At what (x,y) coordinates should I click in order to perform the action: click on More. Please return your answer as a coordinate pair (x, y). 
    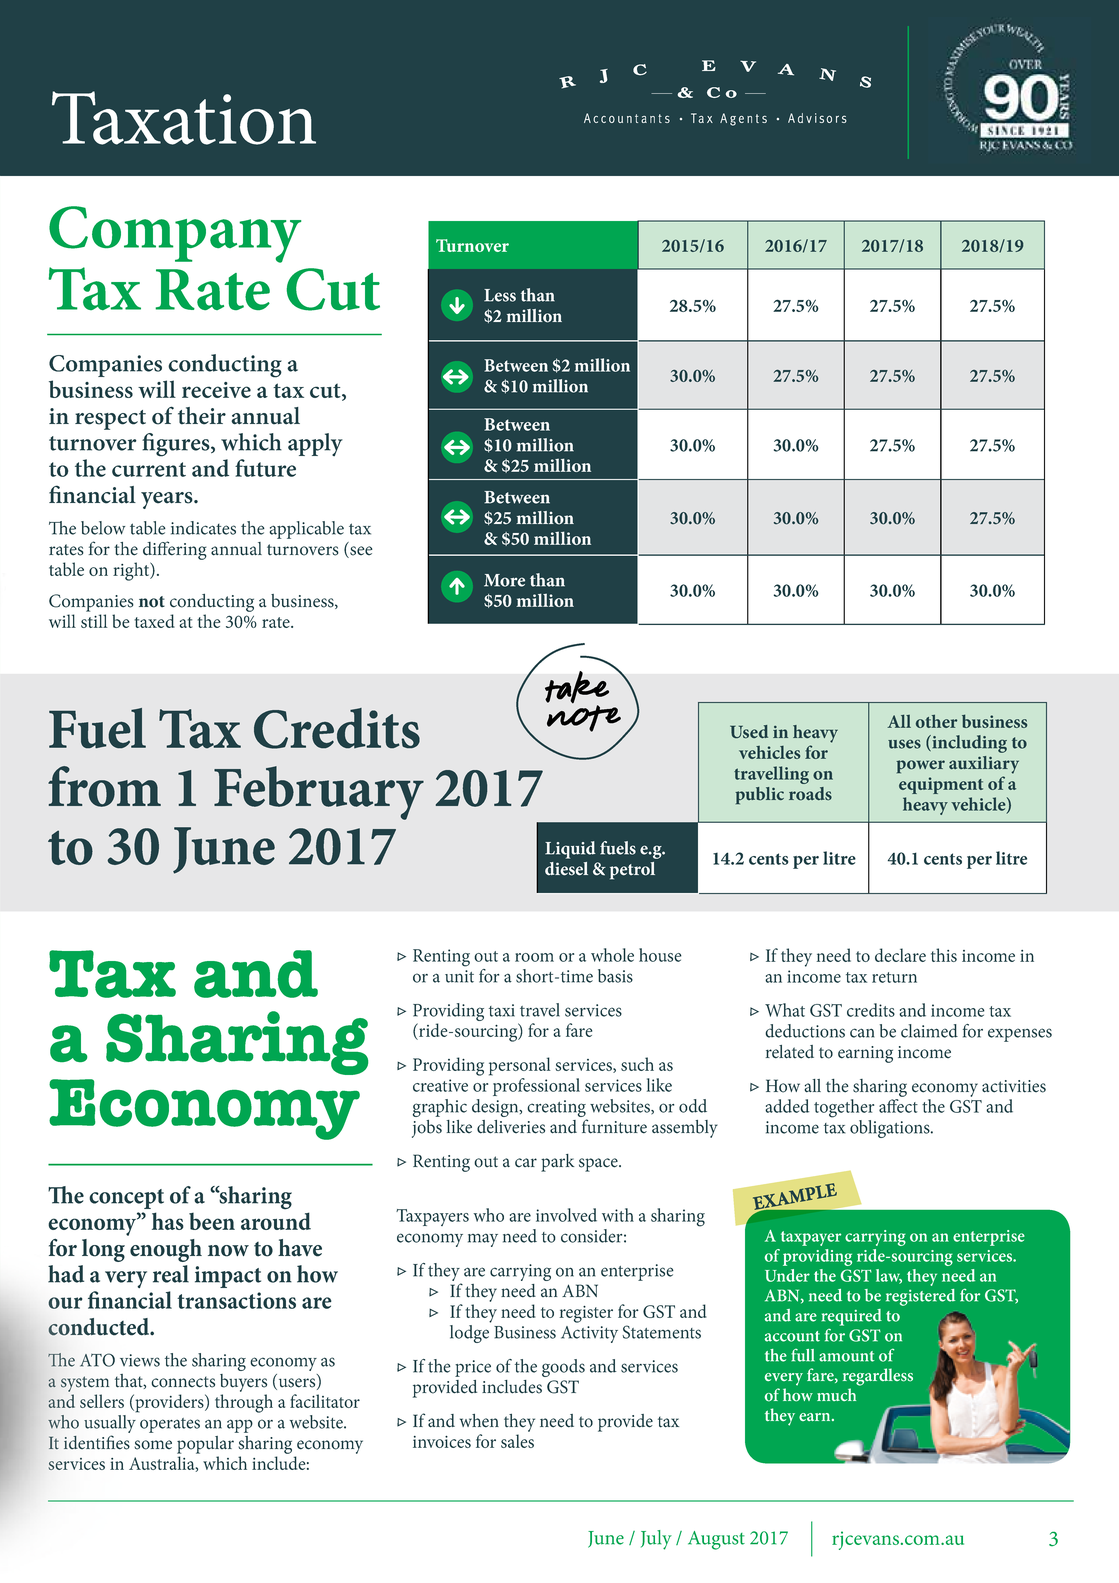
    Looking at the image, I should click on (504, 580).
